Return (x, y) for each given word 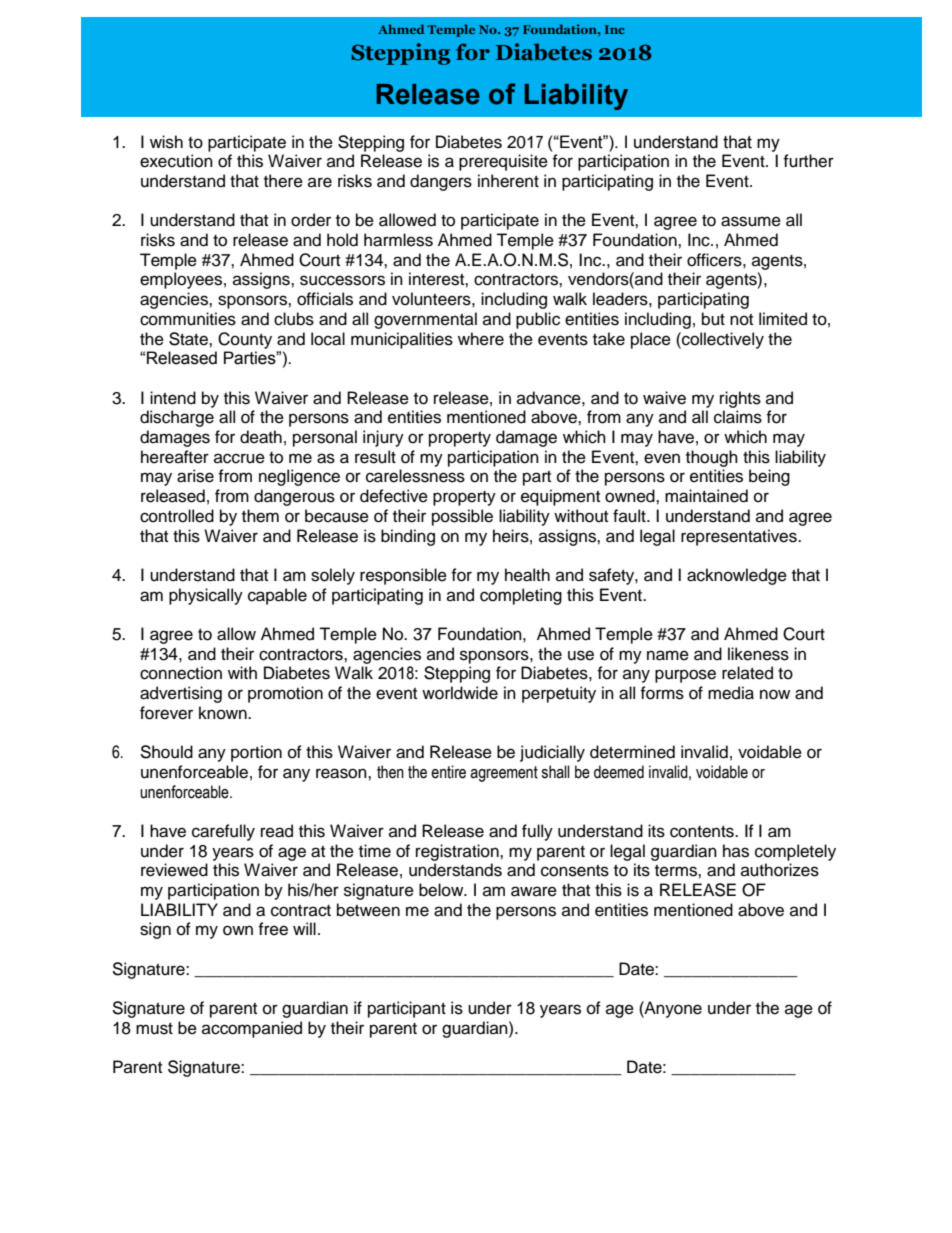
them (260, 516)
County (245, 340)
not (741, 320)
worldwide (460, 693)
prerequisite (503, 162)
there (283, 181)
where (481, 339)
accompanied (252, 1029)
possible (462, 517)
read (277, 831)
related (747, 673)
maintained (706, 496)
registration (458, 852)
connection (181, 673)
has (736, 851)
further (808, 161)
